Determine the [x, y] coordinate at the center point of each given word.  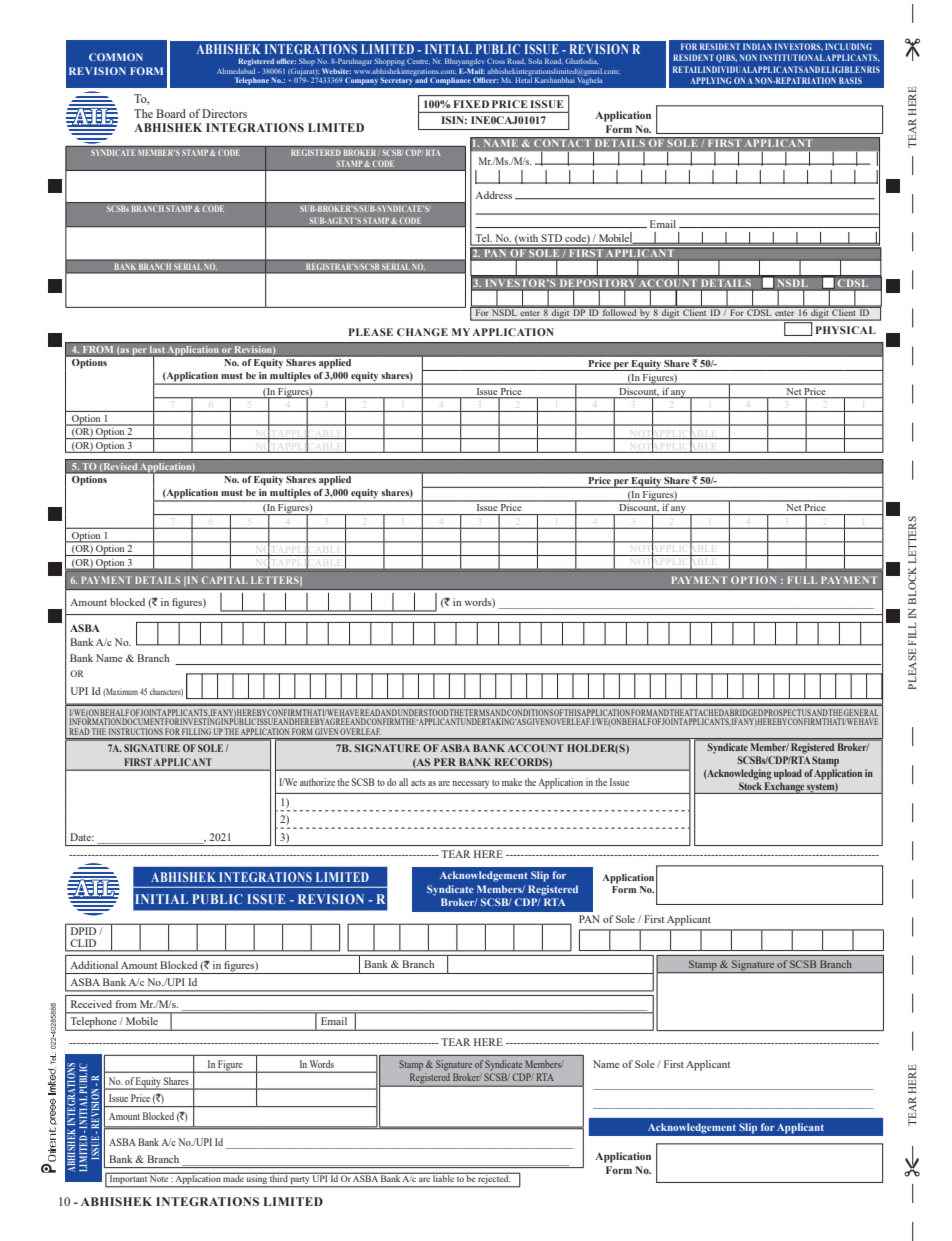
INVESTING [200, 721]
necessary [470, 785]
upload [788, 774]
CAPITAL [225, 580]
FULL [802, 580]
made [234, 1177]
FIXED [471, 104]
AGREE [337, 722]
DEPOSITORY [598, 283]
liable [443, 1177]
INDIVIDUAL [728, 69]
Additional [94, 965]
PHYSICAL [846, 330]
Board [171, 113]
